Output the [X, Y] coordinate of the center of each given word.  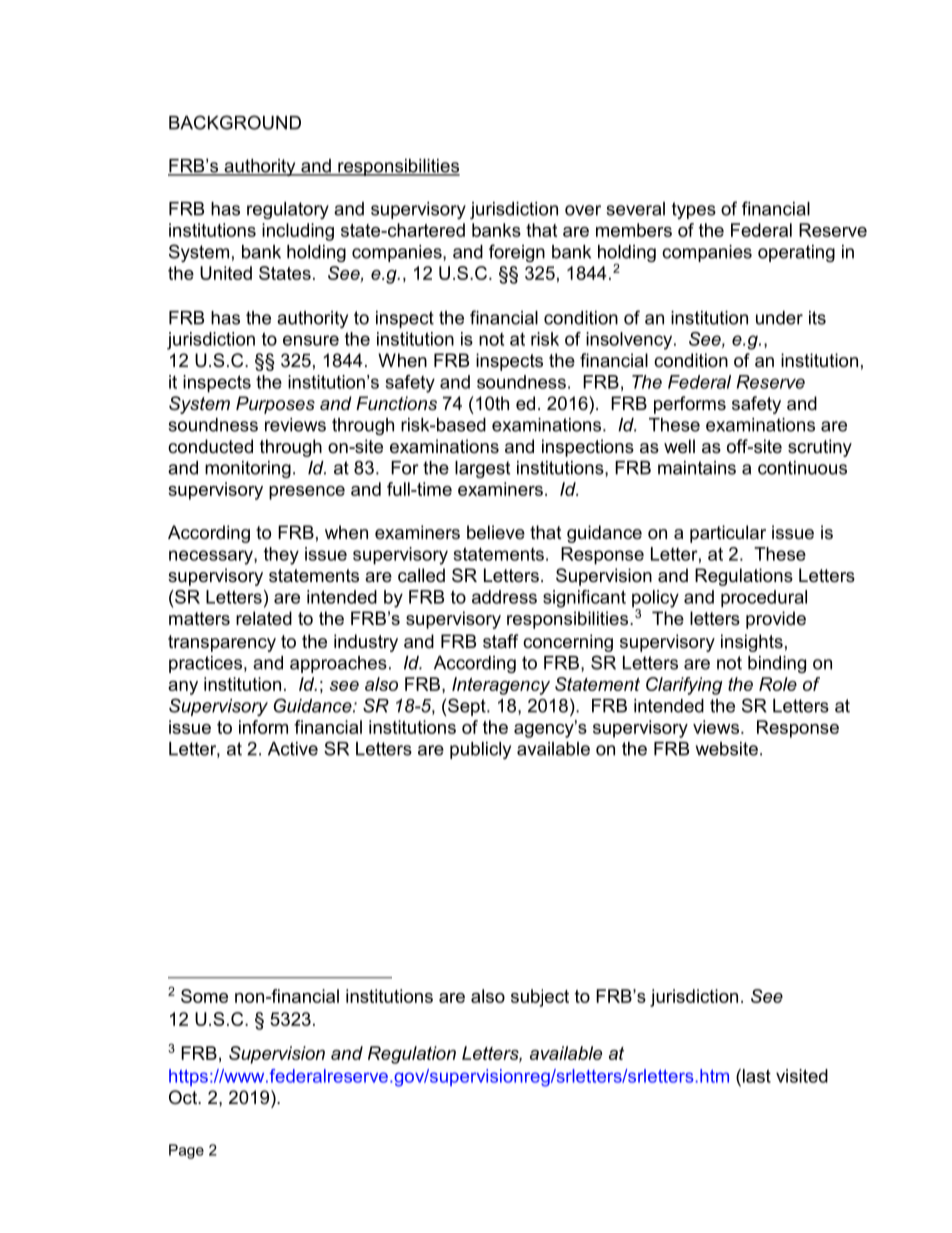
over [583, 210]
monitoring [248, 469]
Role [778, 684]
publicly [480, 750]
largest [482, 469]
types [694, 210]
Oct [184, 1097]
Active [293, 749]
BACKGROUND [235, 122]
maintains [697, 468]
